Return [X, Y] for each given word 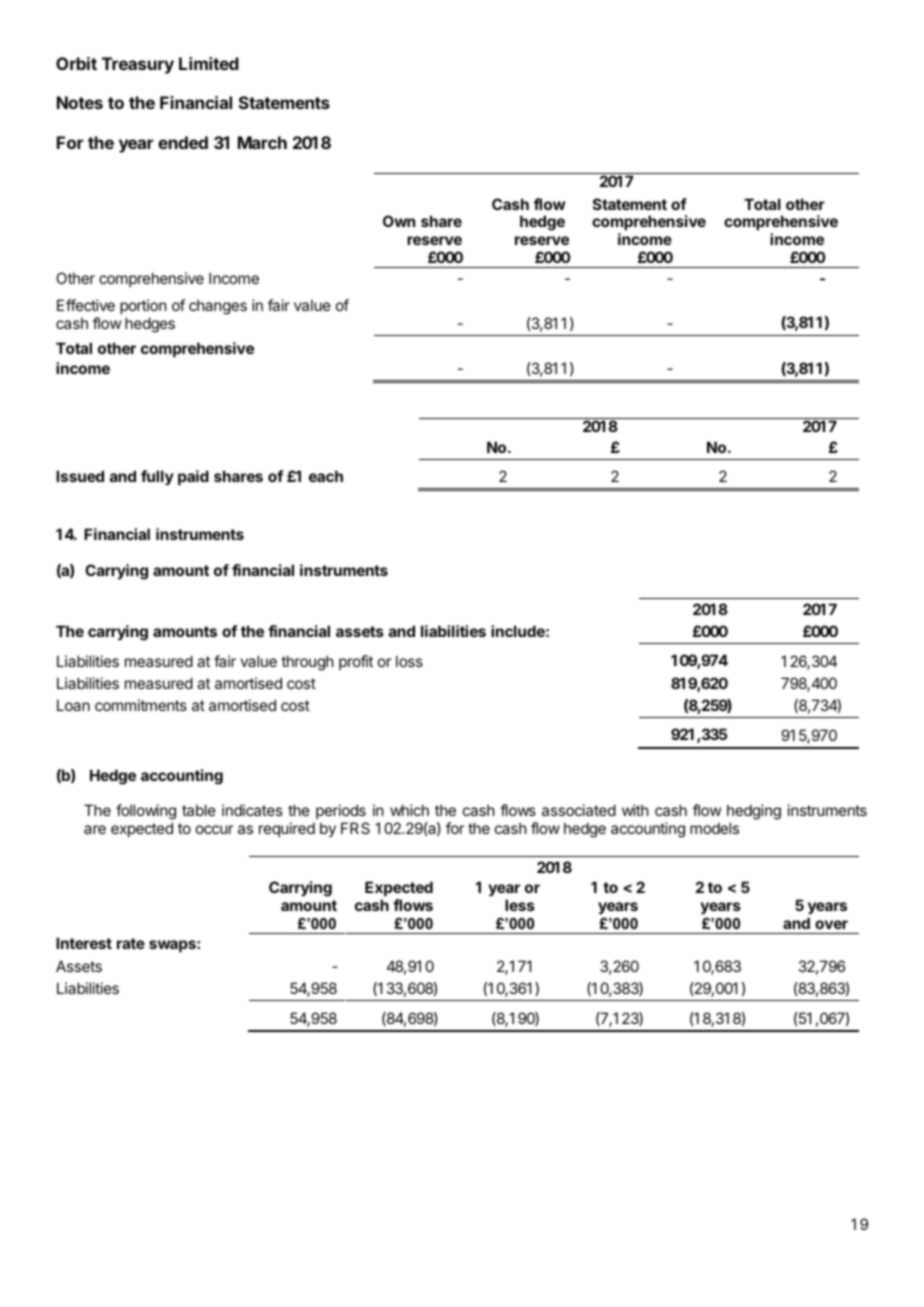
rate [131, 943]
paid [193, 477]
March [262, 142]
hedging [754, 813]
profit [356, 662]
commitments [141, 705]
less [520, 905]
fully [157, 477]
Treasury [138, 65]
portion [143, 306]
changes [218, 307]
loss [409, 661]
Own [399, 221]
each [326, 476]
